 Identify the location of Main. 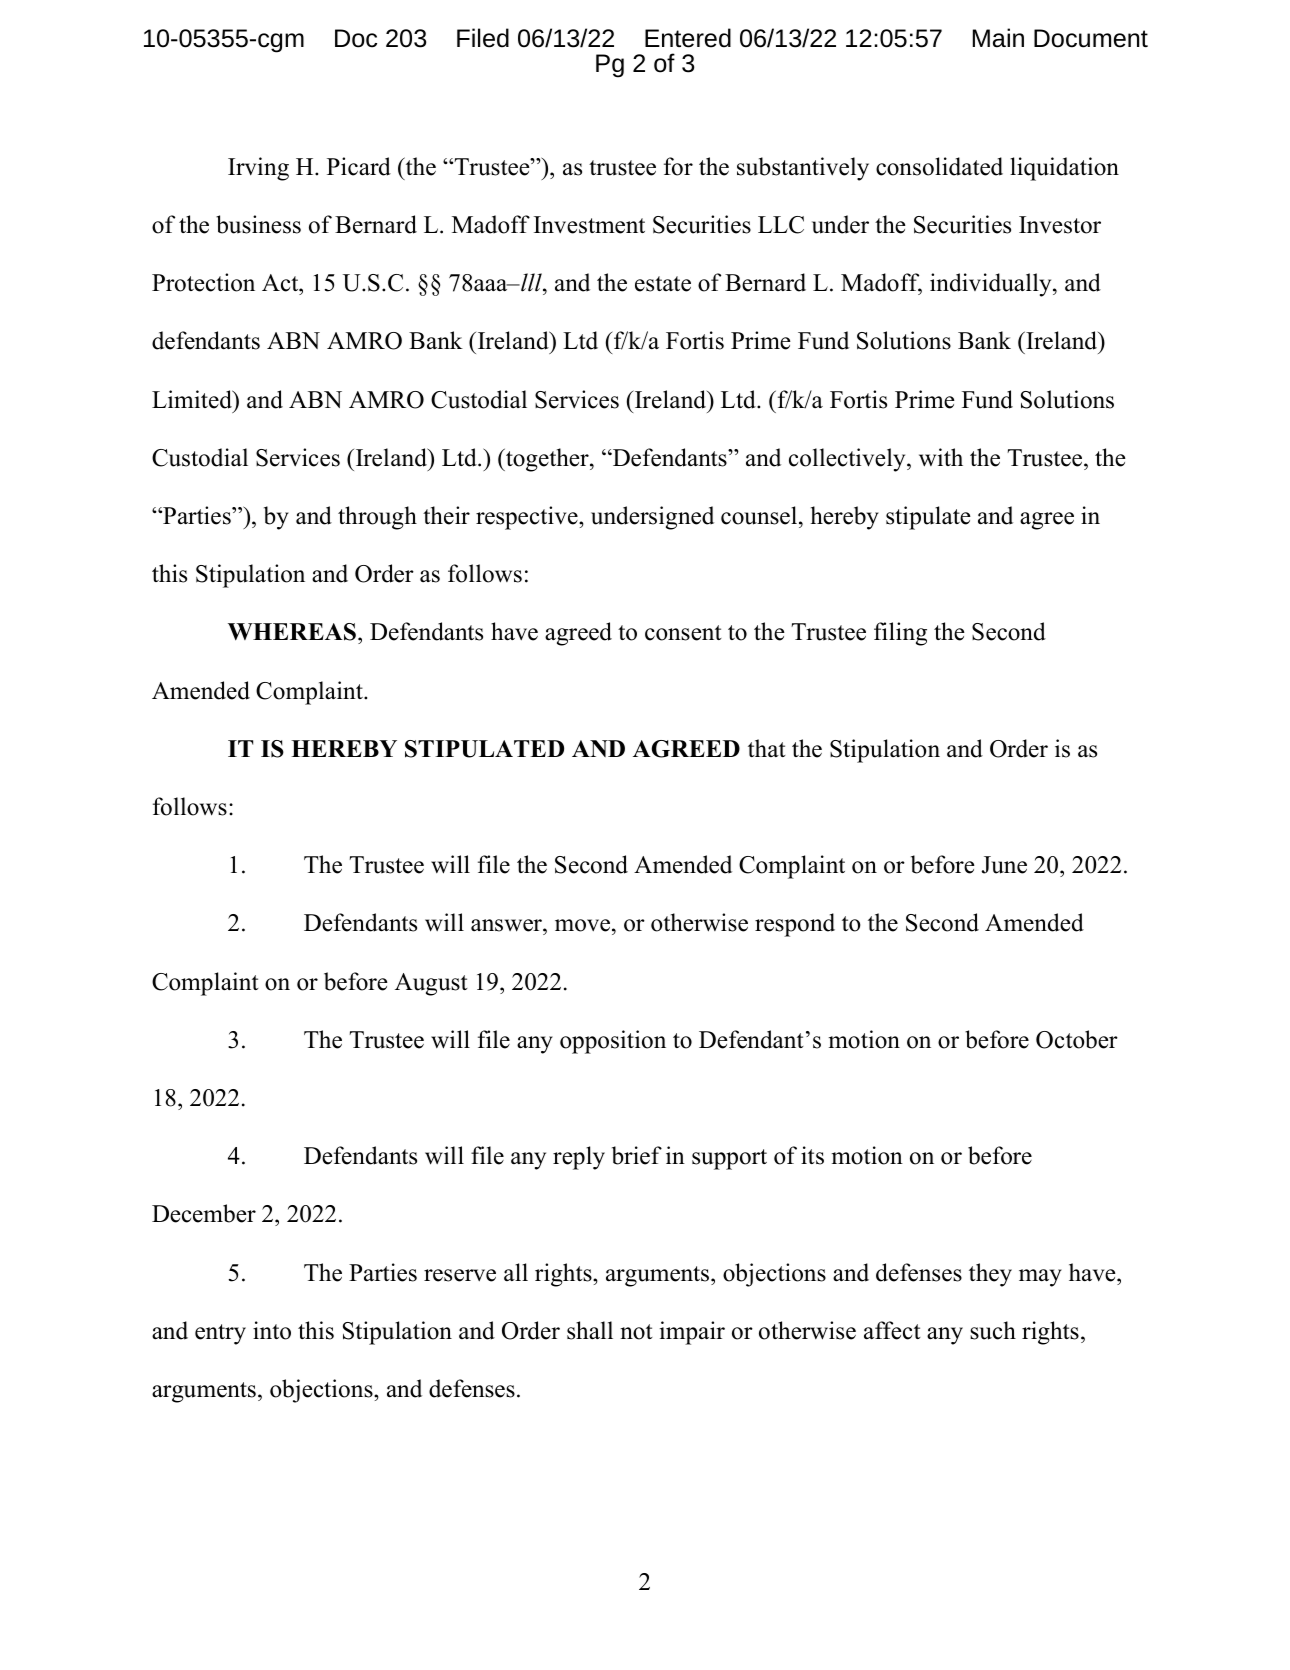
(998, 38).
